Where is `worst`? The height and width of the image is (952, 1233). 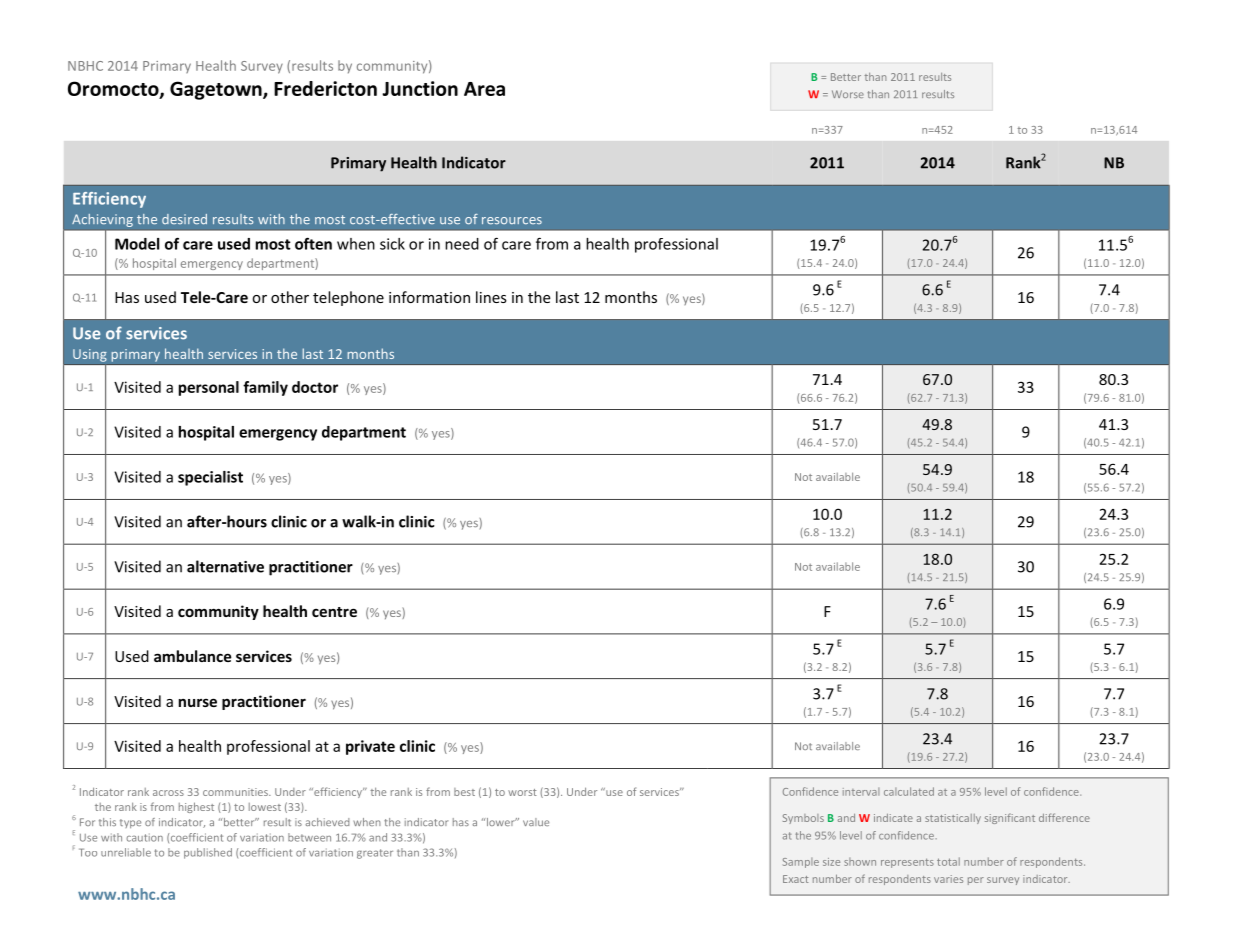
worst is located at coordinates (522, 792).
